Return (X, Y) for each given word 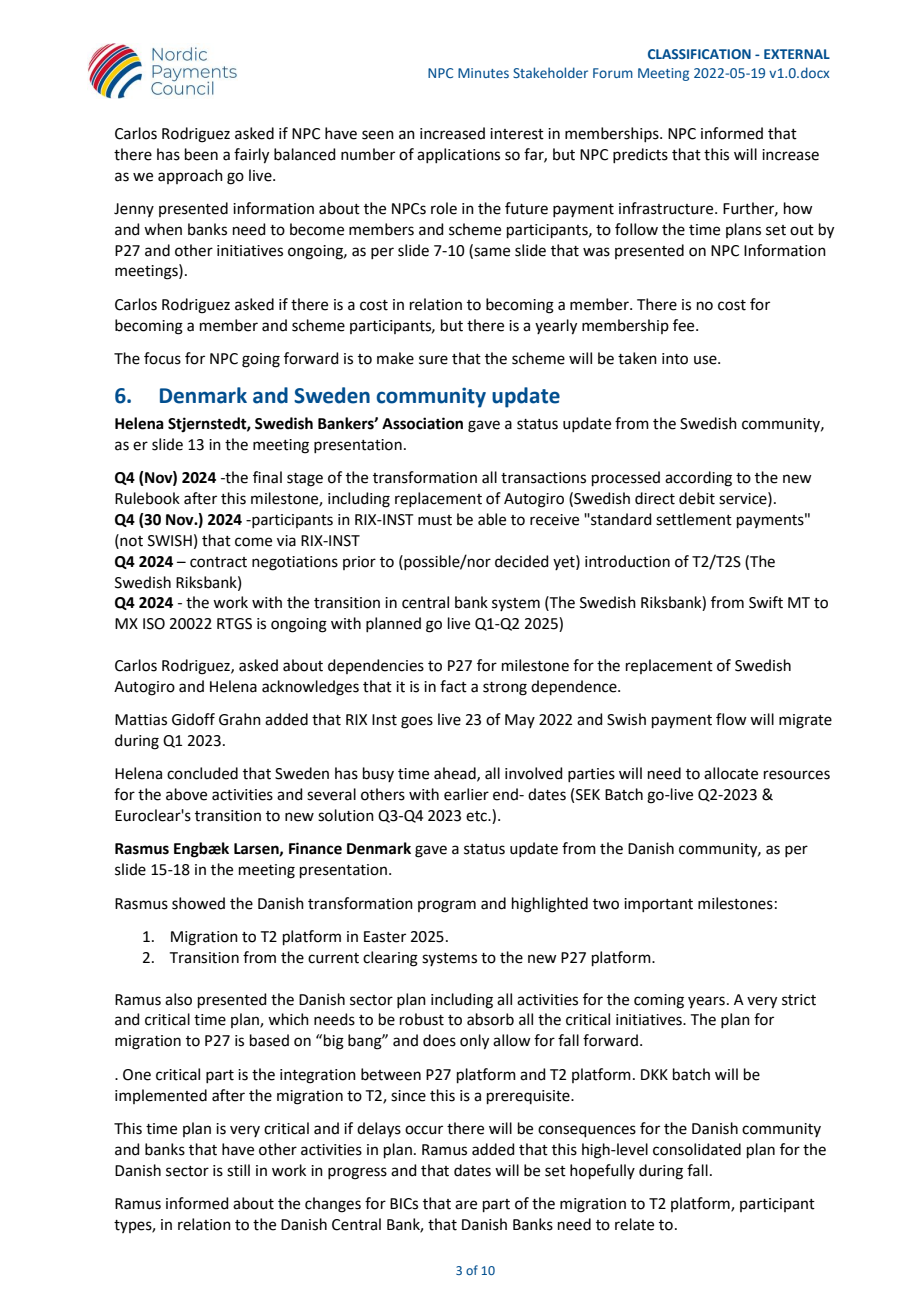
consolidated (697, 1149)
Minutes (483, 73)
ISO (154, 624)
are (466, 1205)
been (201, 154)
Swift (766, 602)
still (238, 1170)
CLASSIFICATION (699, 54)
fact (453, 686)
